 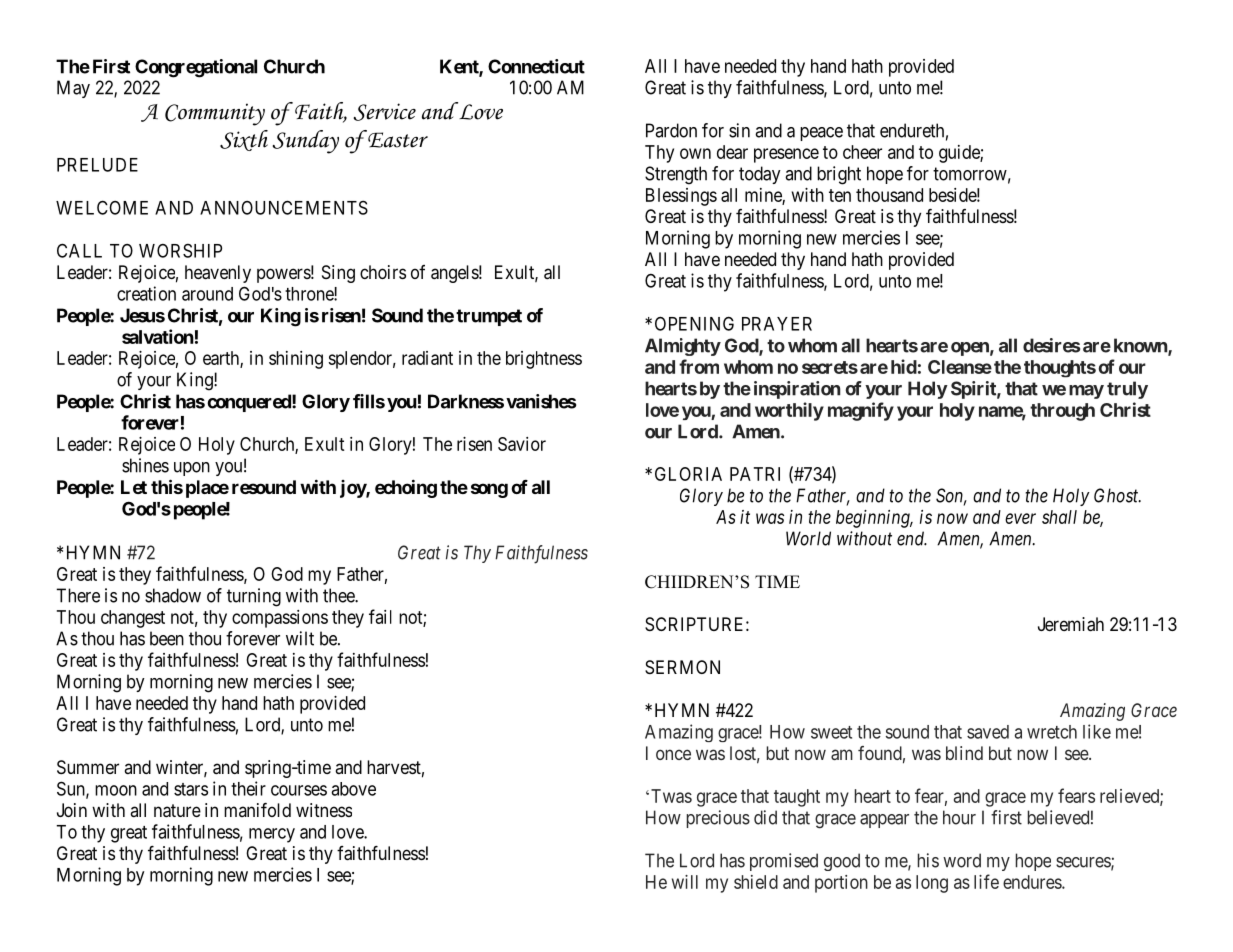 I want to click on mercy, so click(x=272, y=835).
